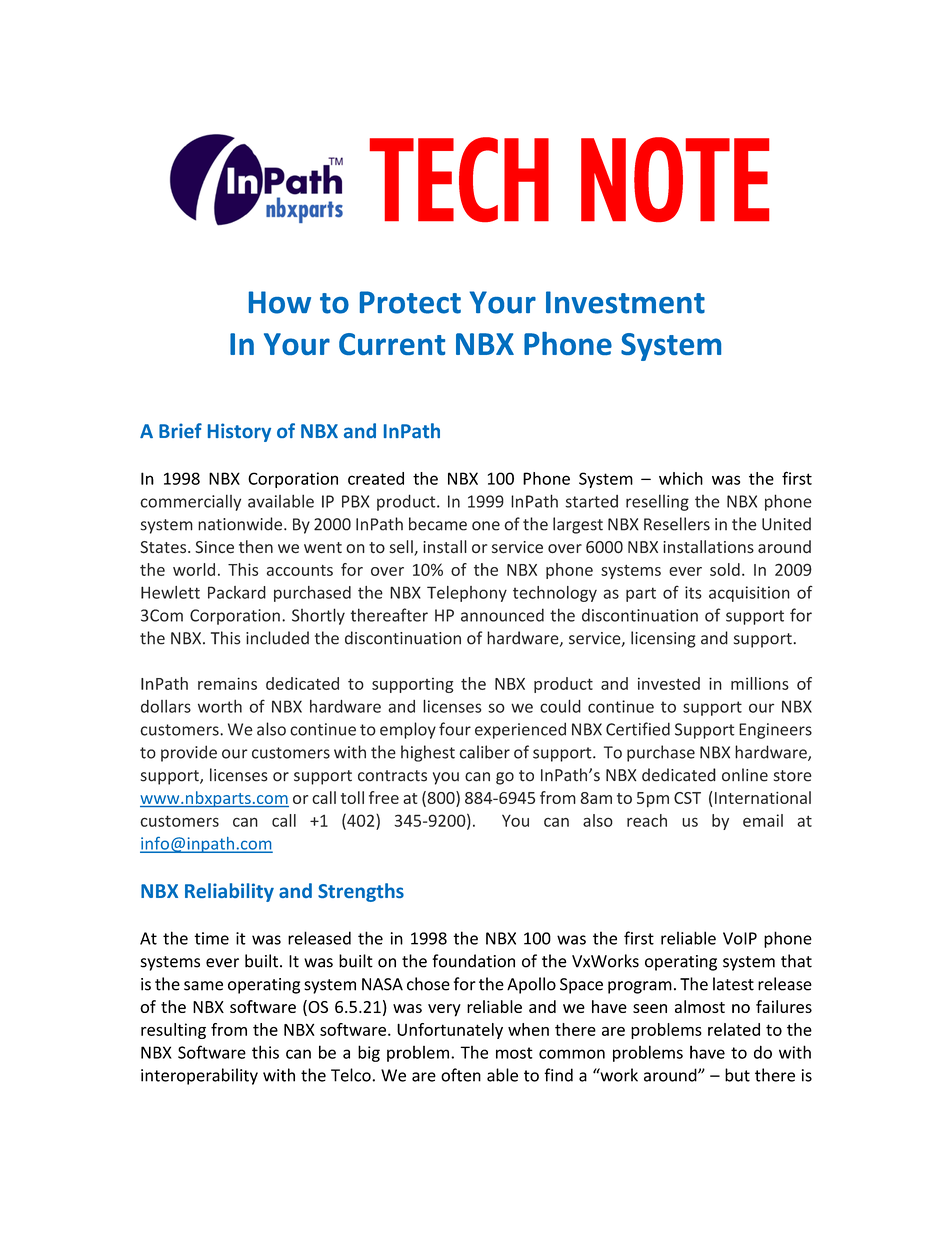 The image size is (952, 1233). What do you see at coordinates (229, 892) in the screenshot?
I see `Reliability` at bounding box center [229, 892].
